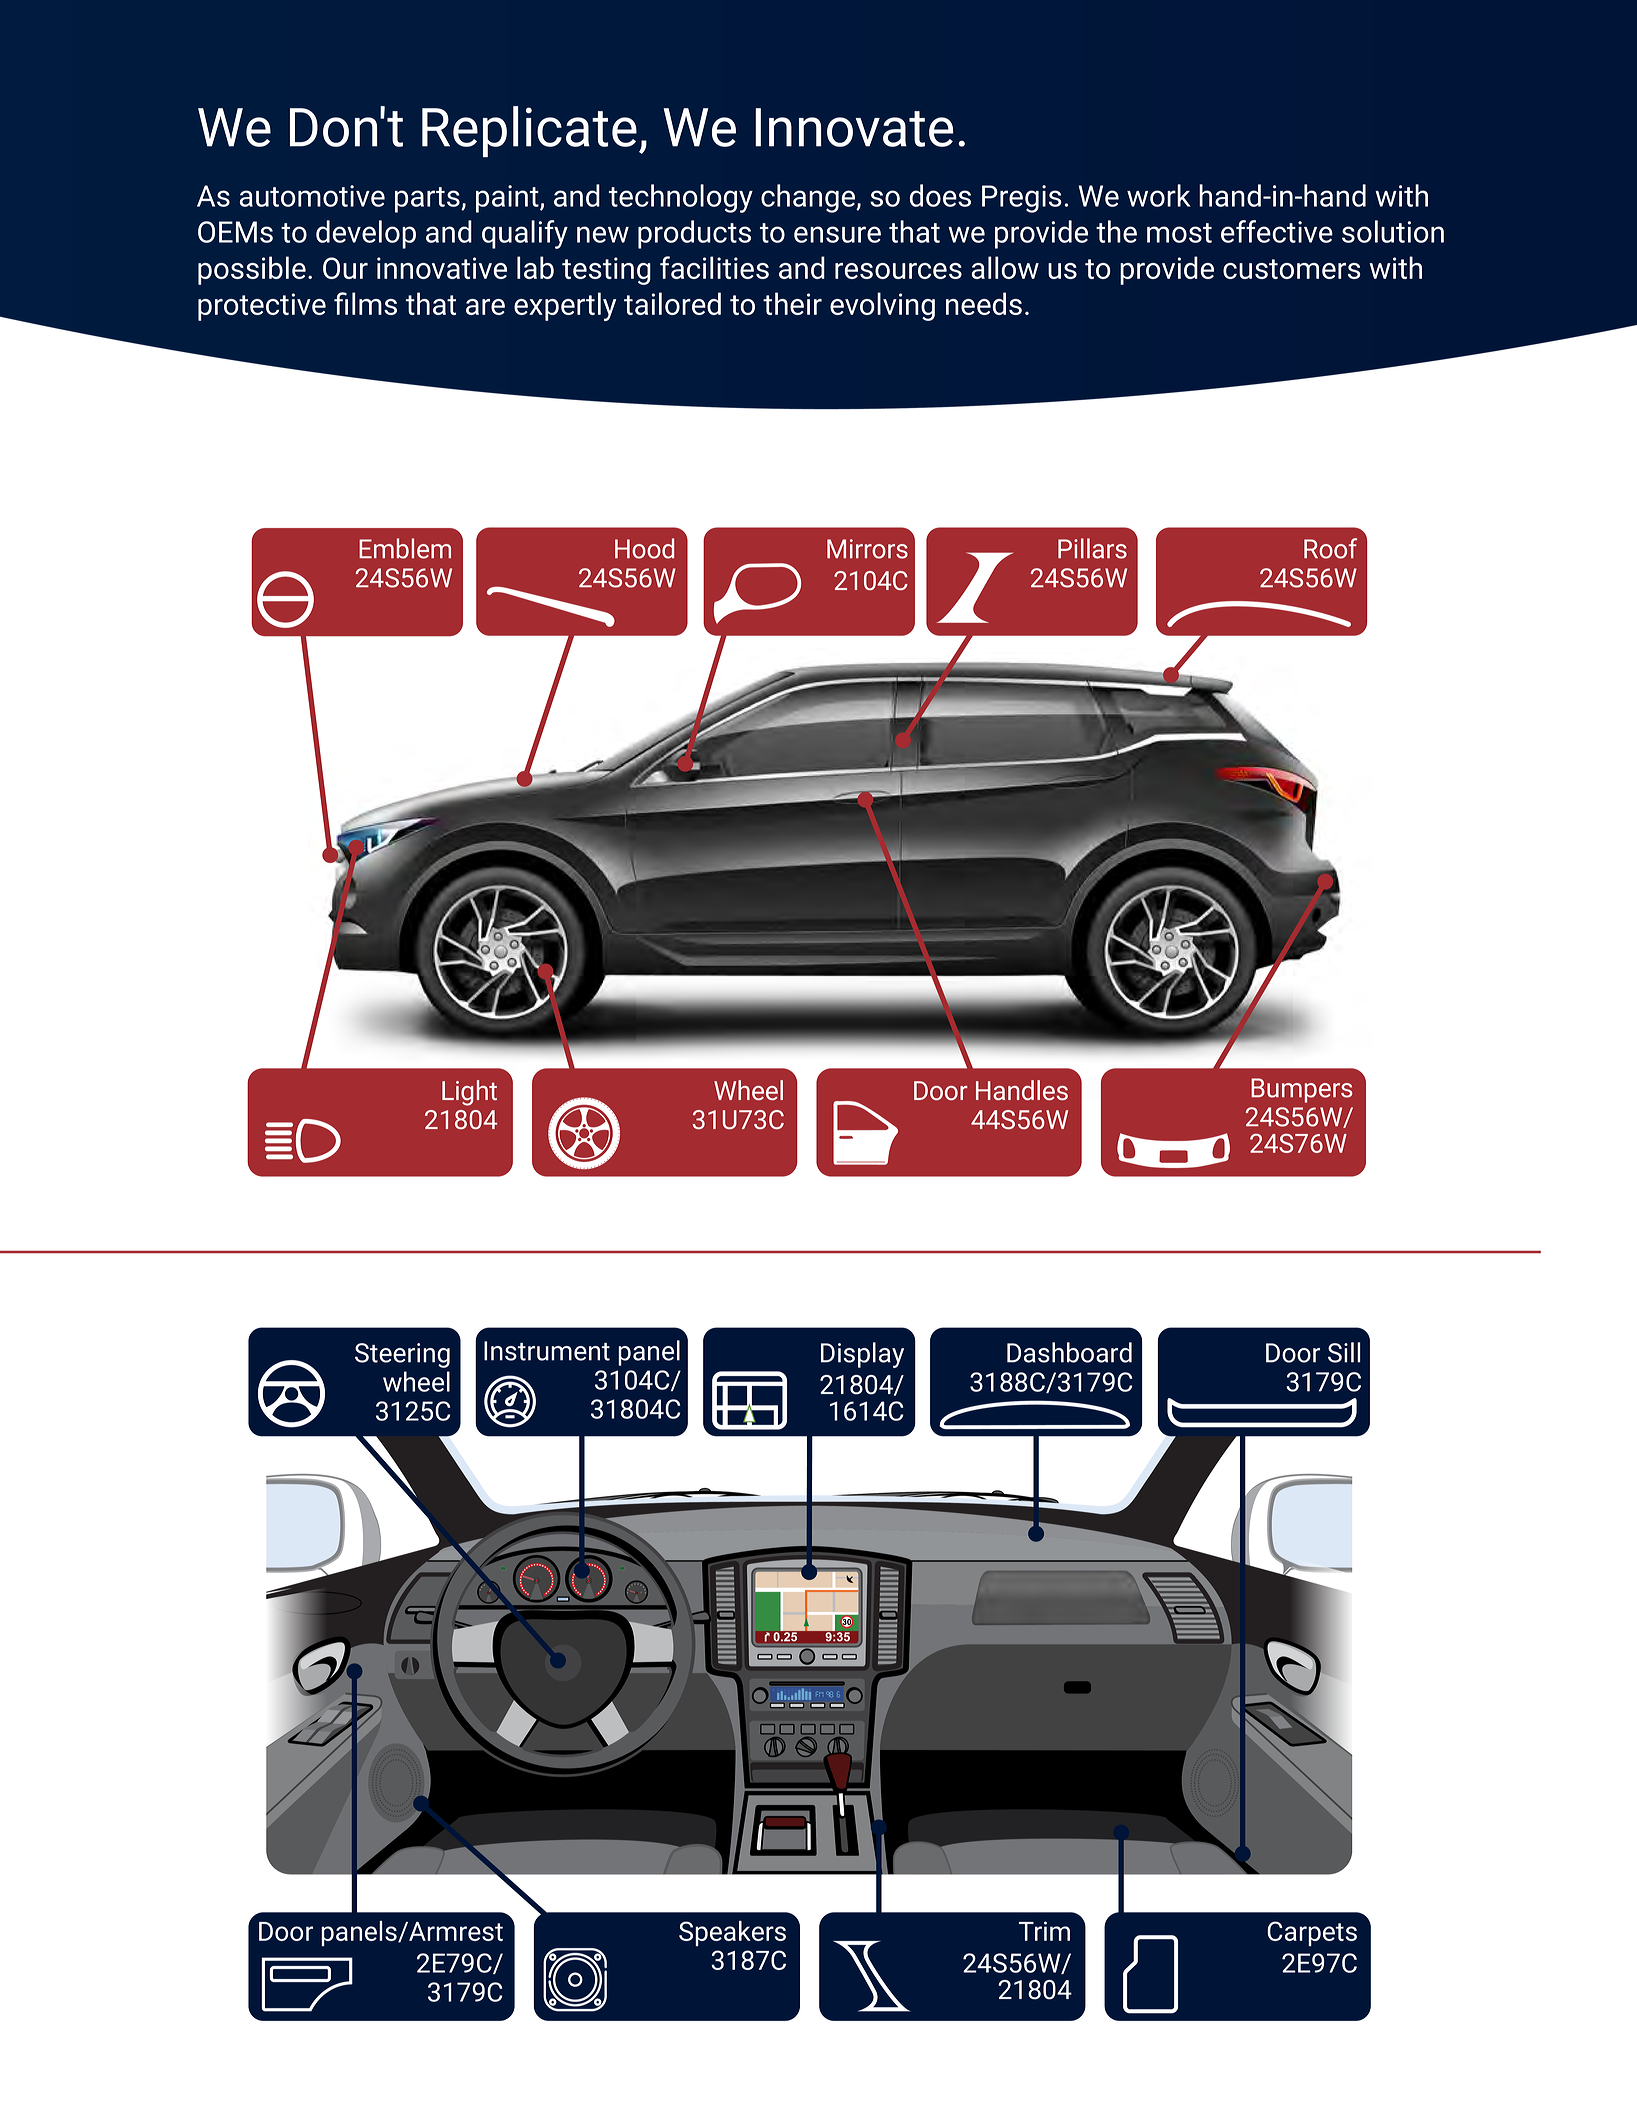 The height and width of the screenshot is (2119, 1637). I want to click on ensure, so click(837, 234).
